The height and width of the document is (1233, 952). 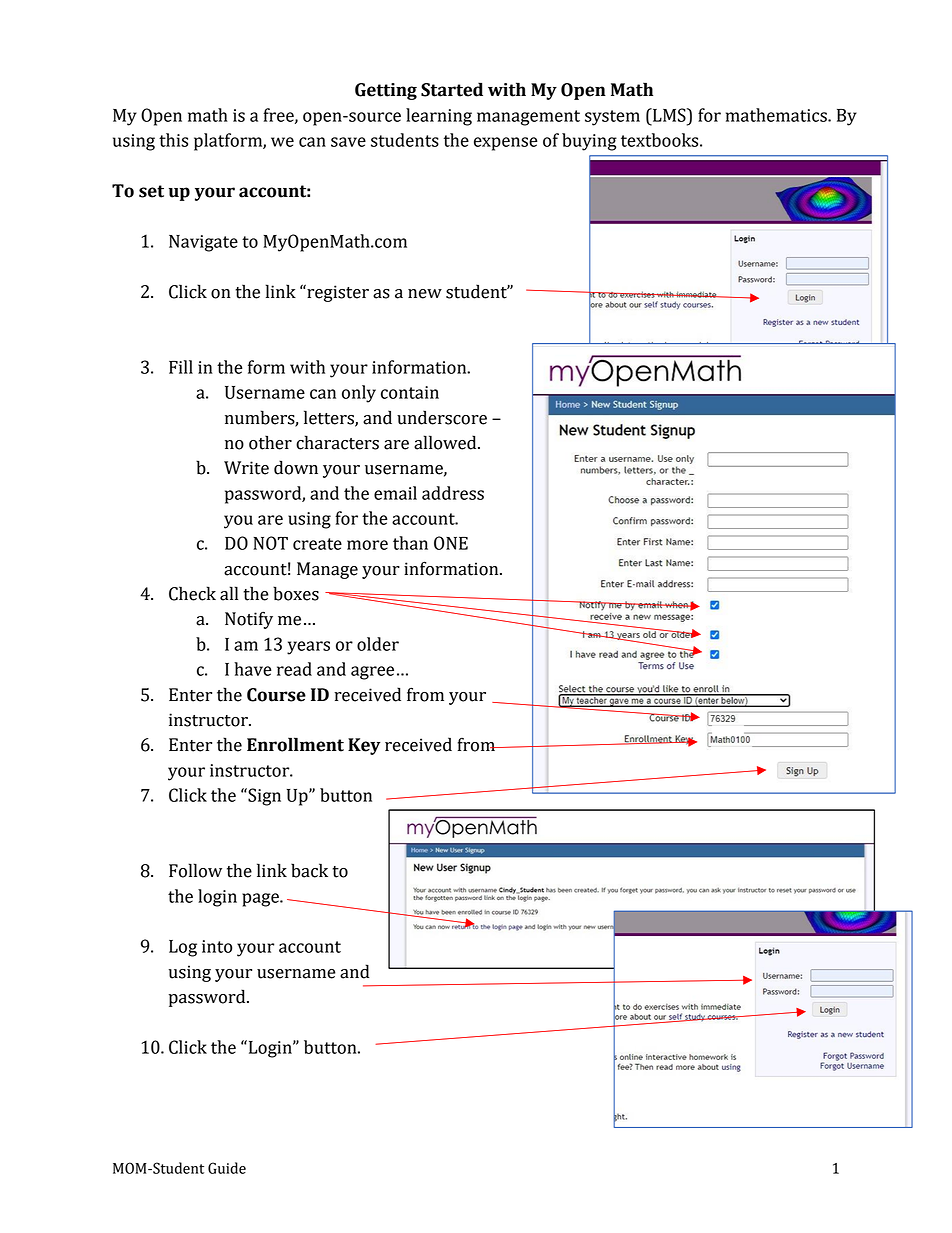 What do you see at coordinates (378, 644) in the document?
I see `older` at bounding box center [378, 644].
